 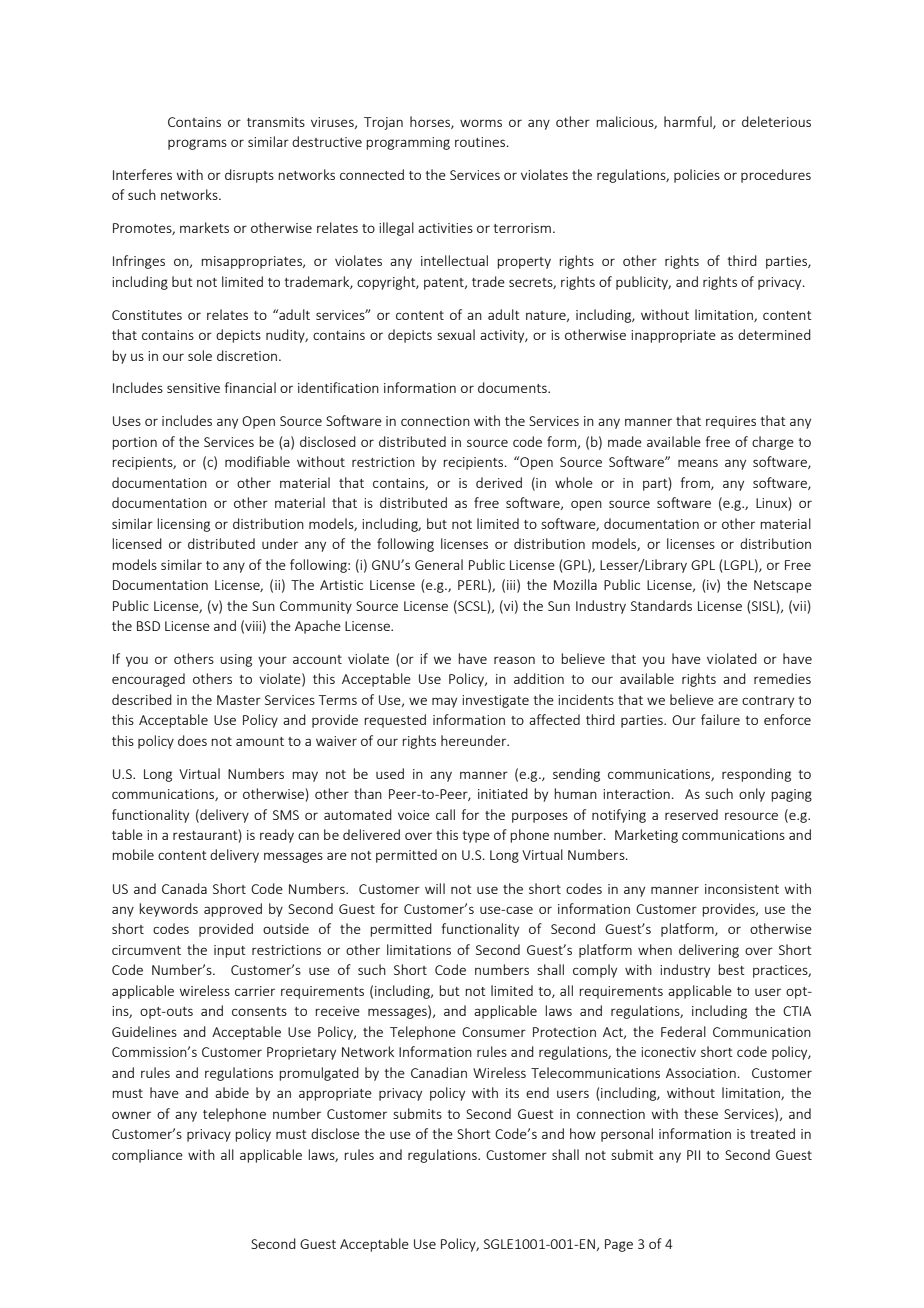 What do you see at coordinates (742, 889) in the page?
I see `inconsistent` at bounding box center [742, 889].
